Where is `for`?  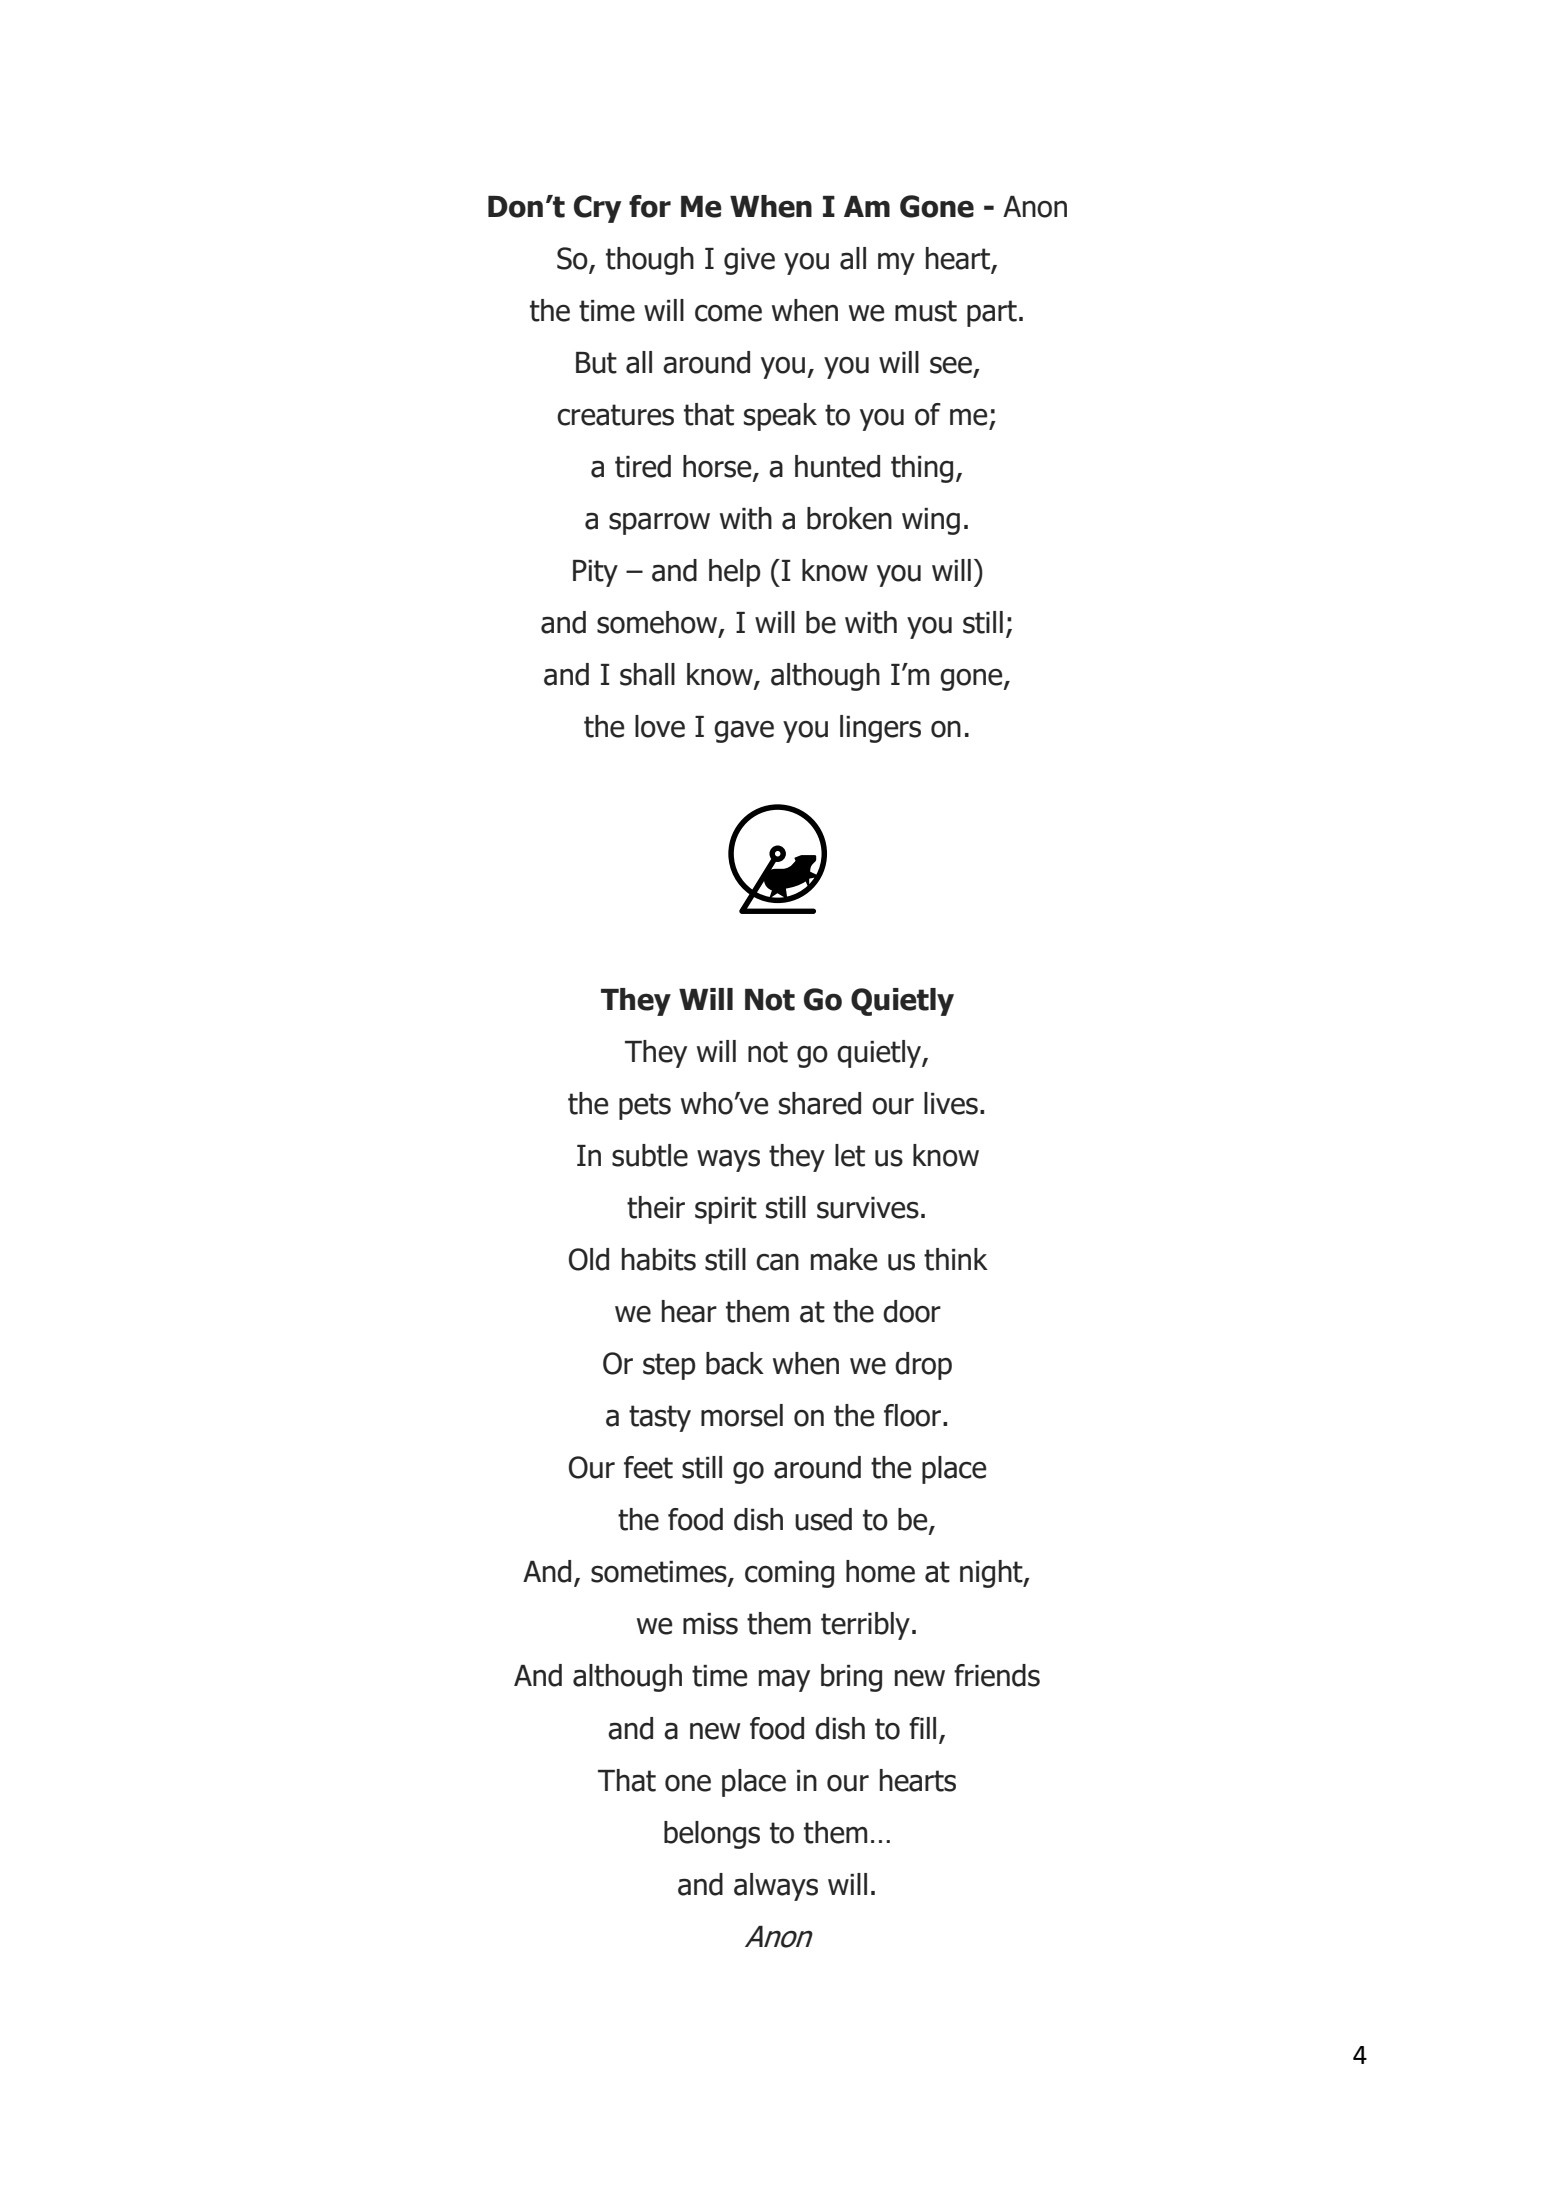
for is located at coordinates (650, 206).
